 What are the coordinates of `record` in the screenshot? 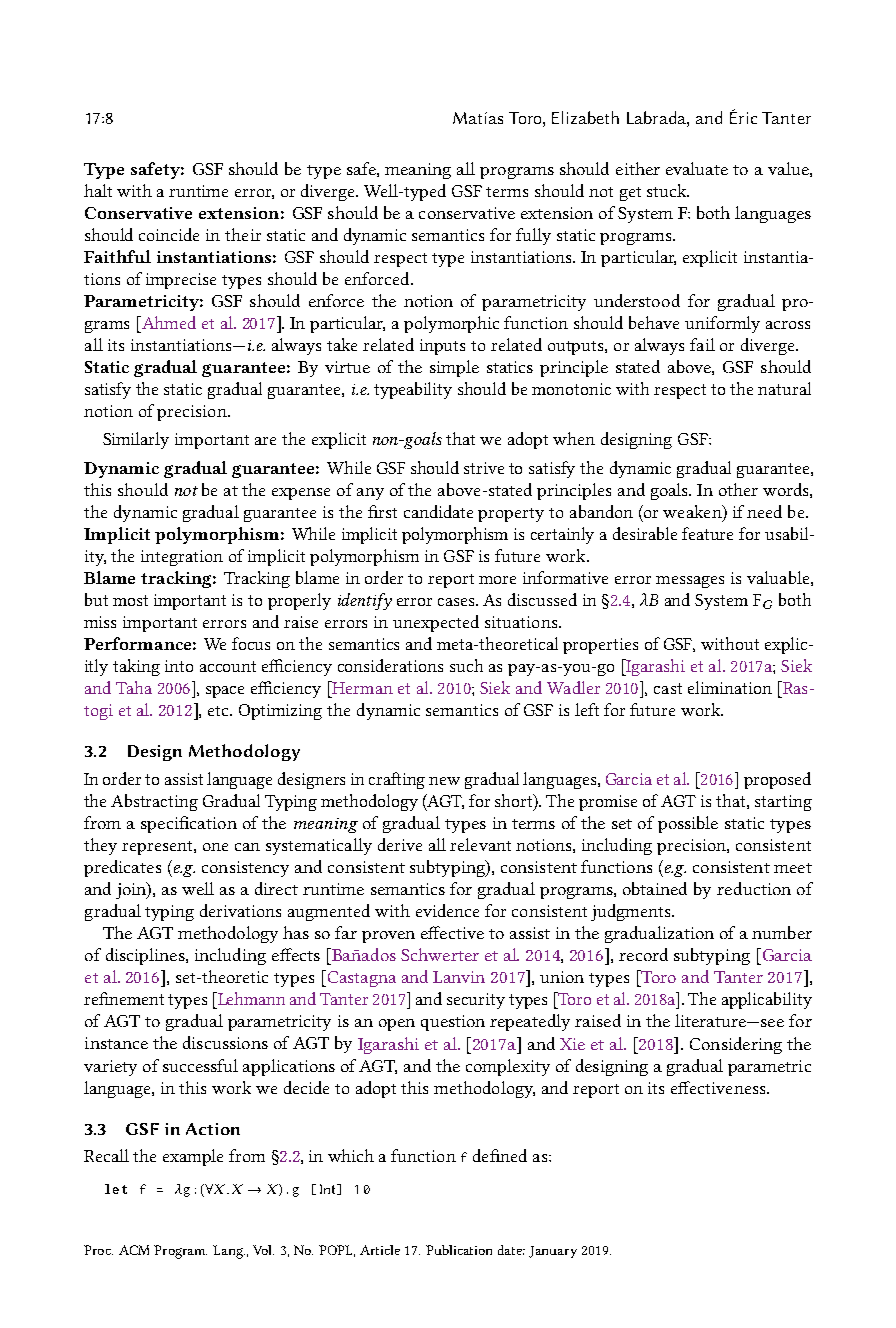 It's located at (643, 954).
